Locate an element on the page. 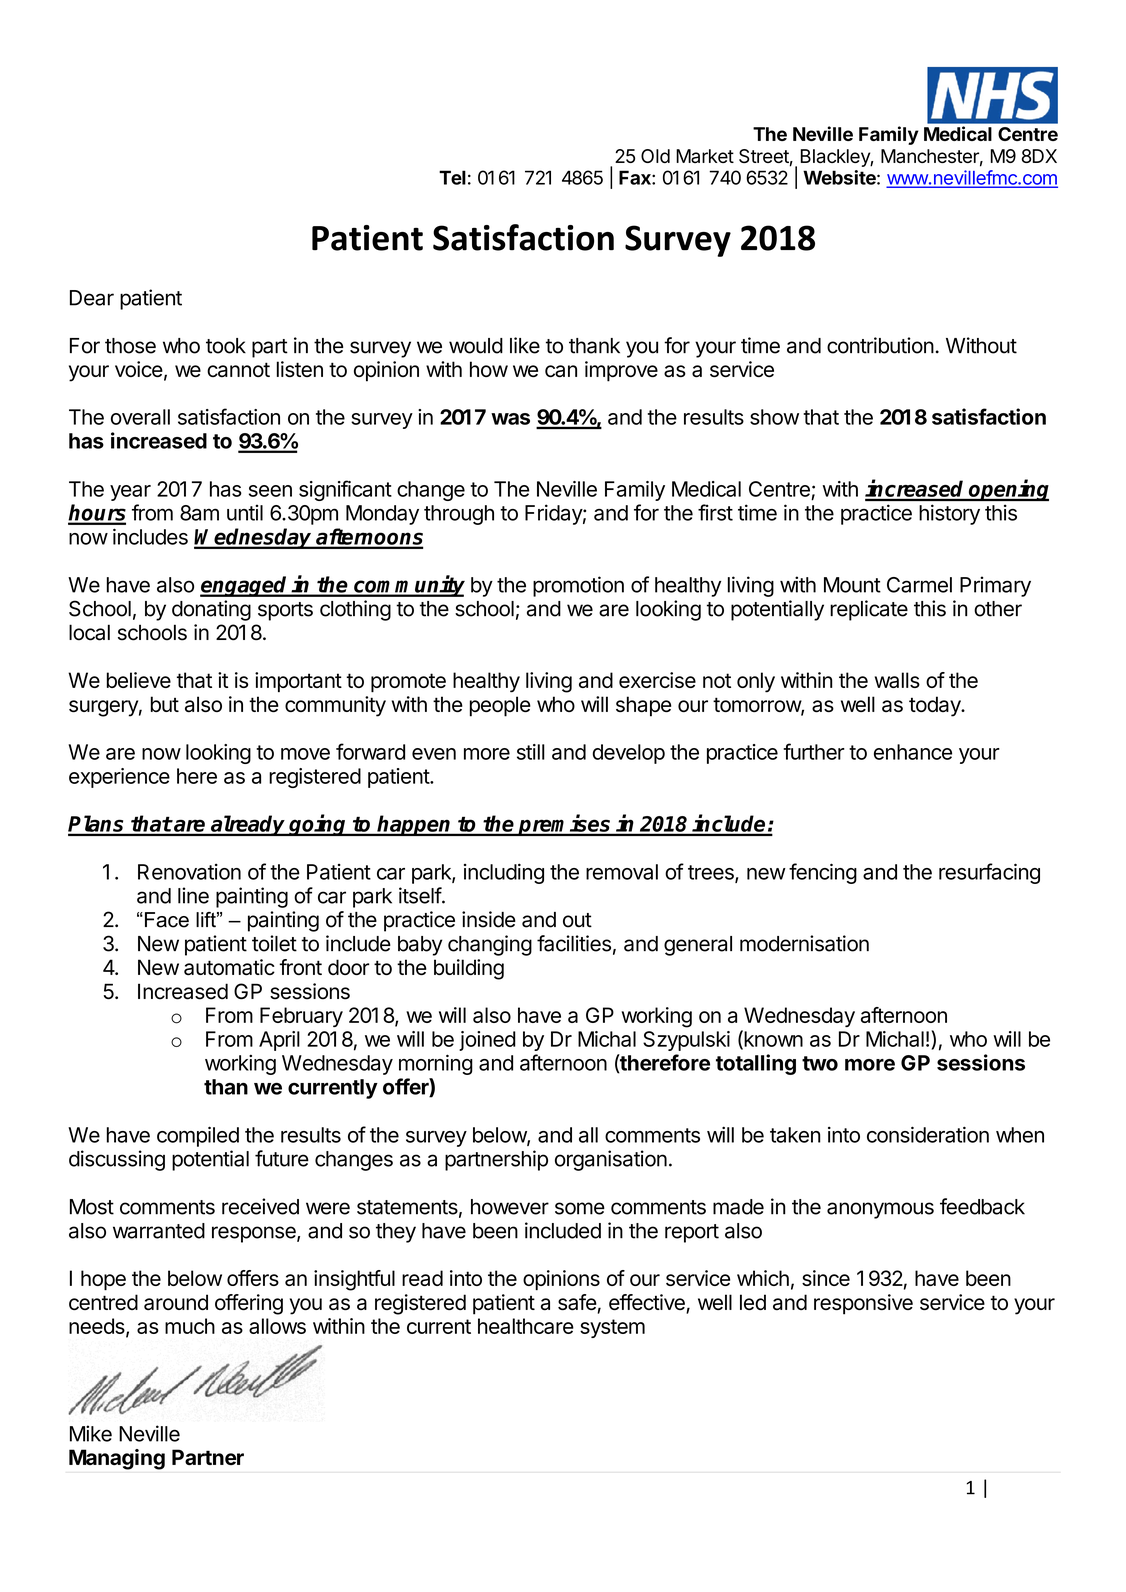  premises is located at coordinates (565, 825).
